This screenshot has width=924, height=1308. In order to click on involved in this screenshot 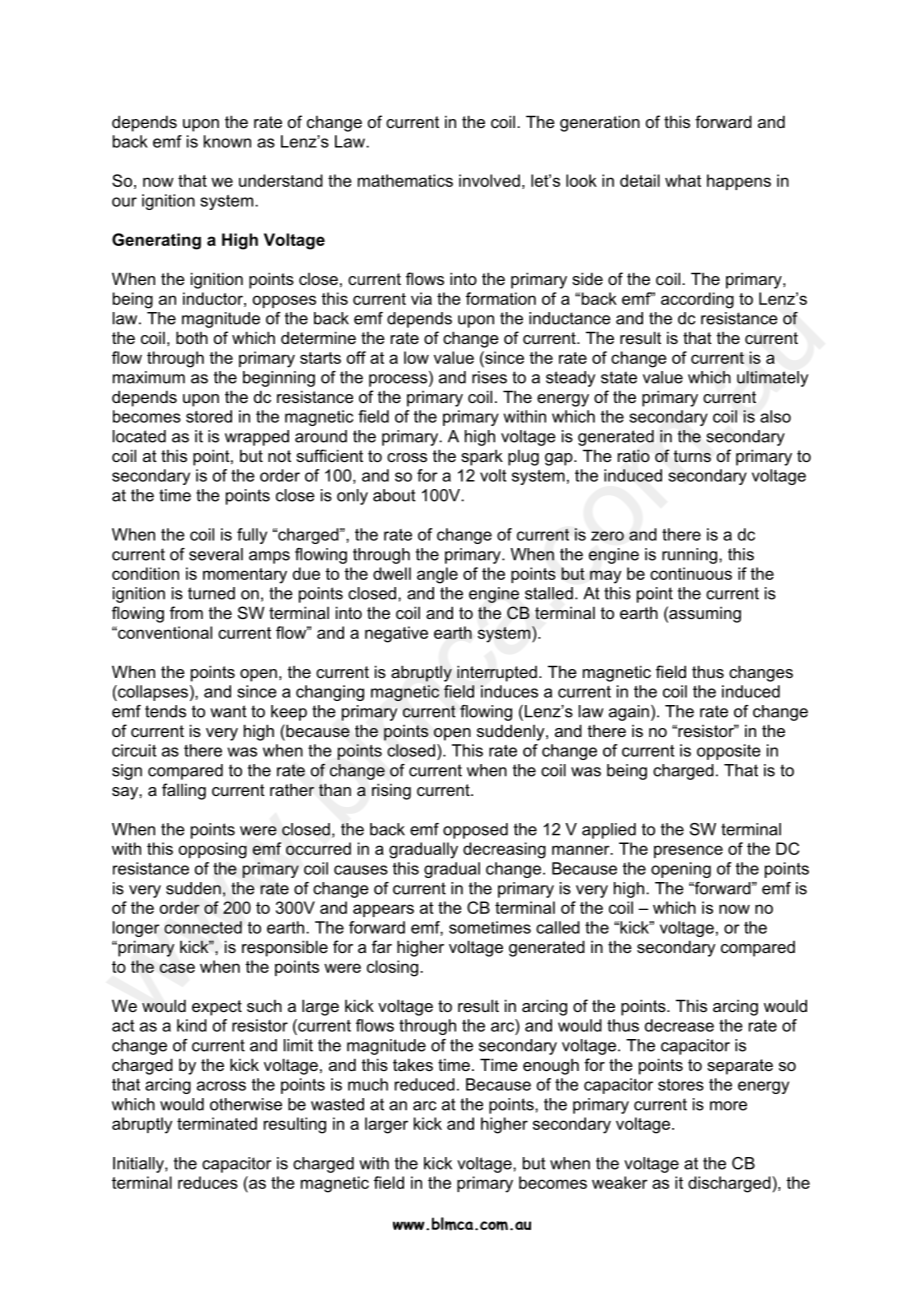, I will do `click(489, 180)`.
